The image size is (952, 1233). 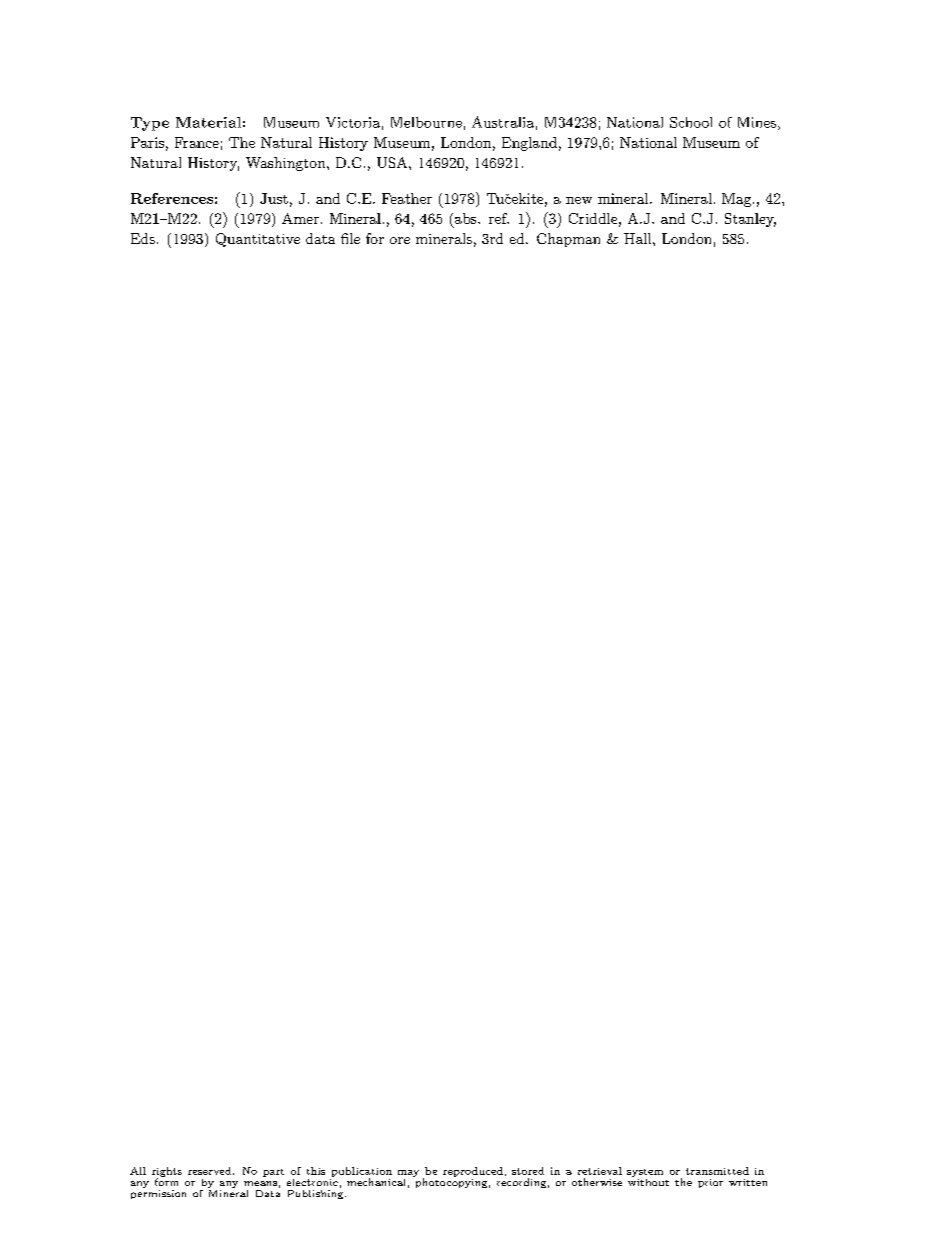 I want to click on rights, so click(x=167, y=1173).
